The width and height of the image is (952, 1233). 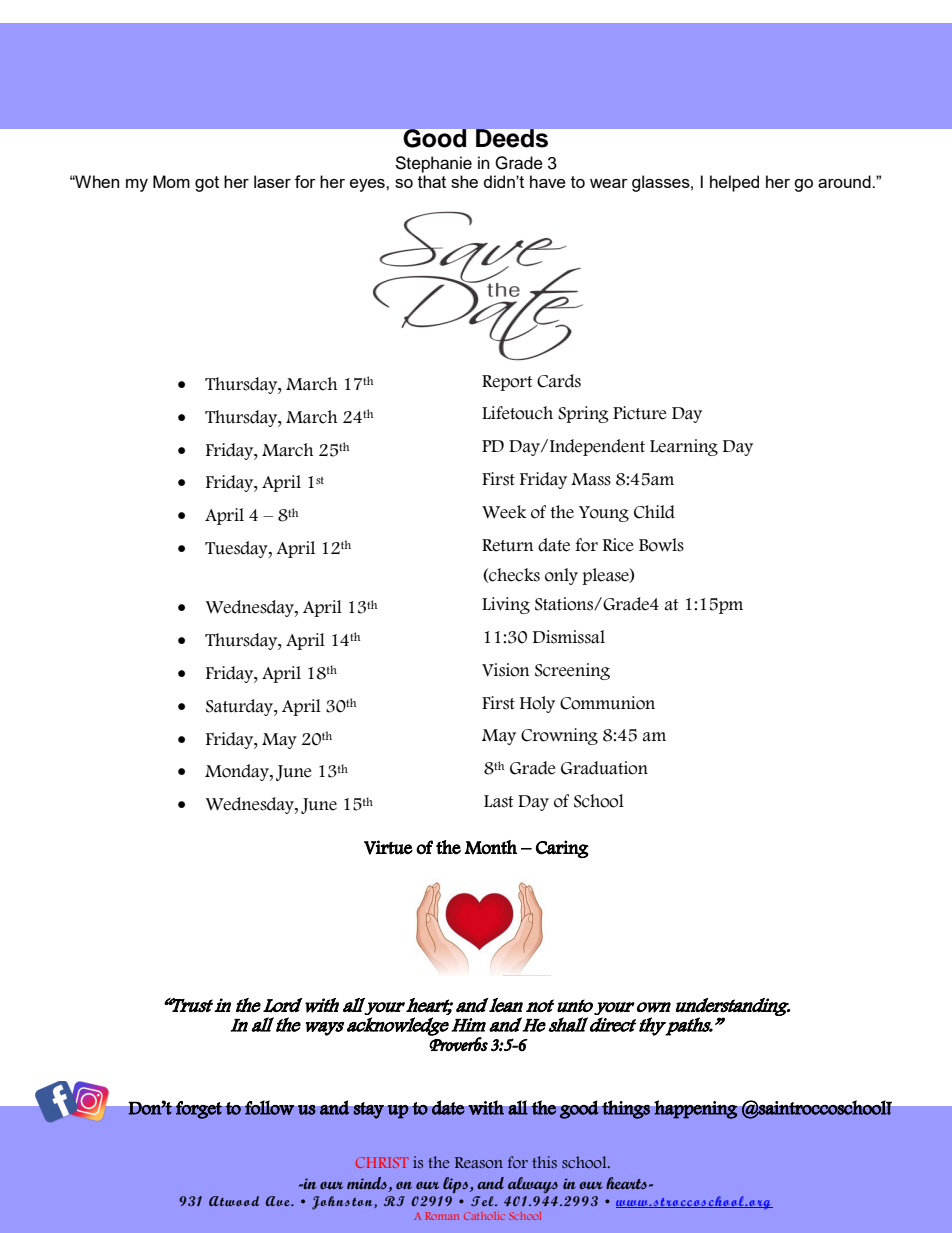 I want to click on Last, so click(x=499, y=801).
